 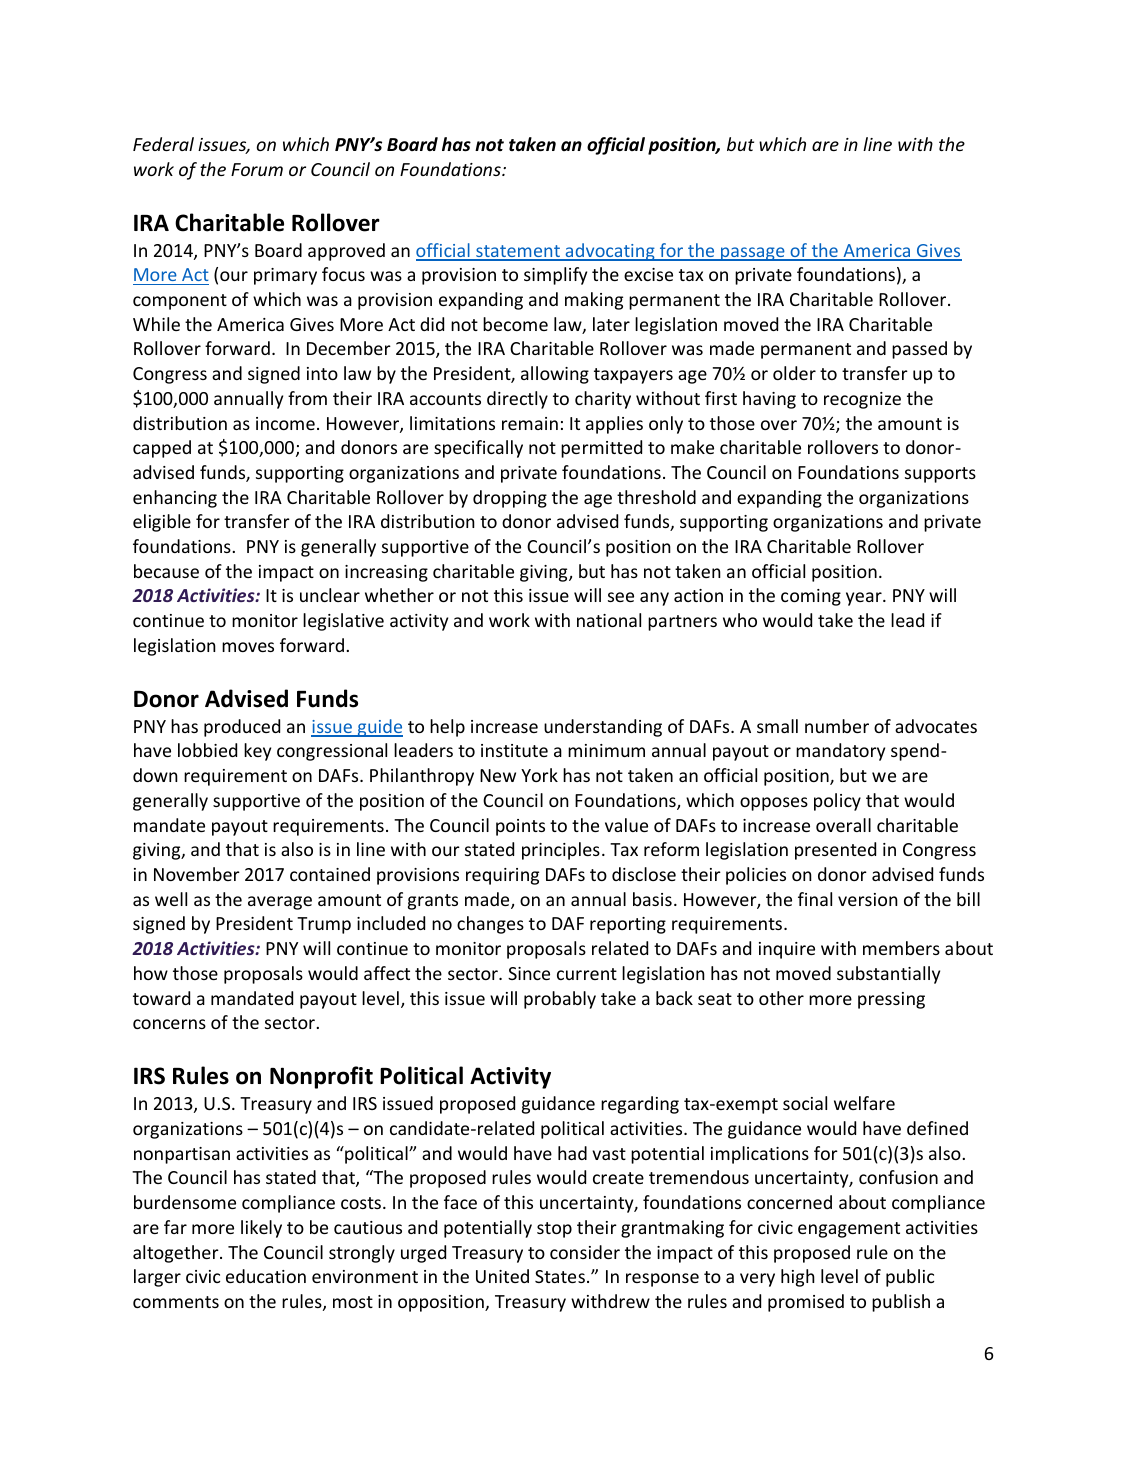 What do you see at coordinates (518, 252) in the document?
I see `statement` at bounding box center [518, 252].
